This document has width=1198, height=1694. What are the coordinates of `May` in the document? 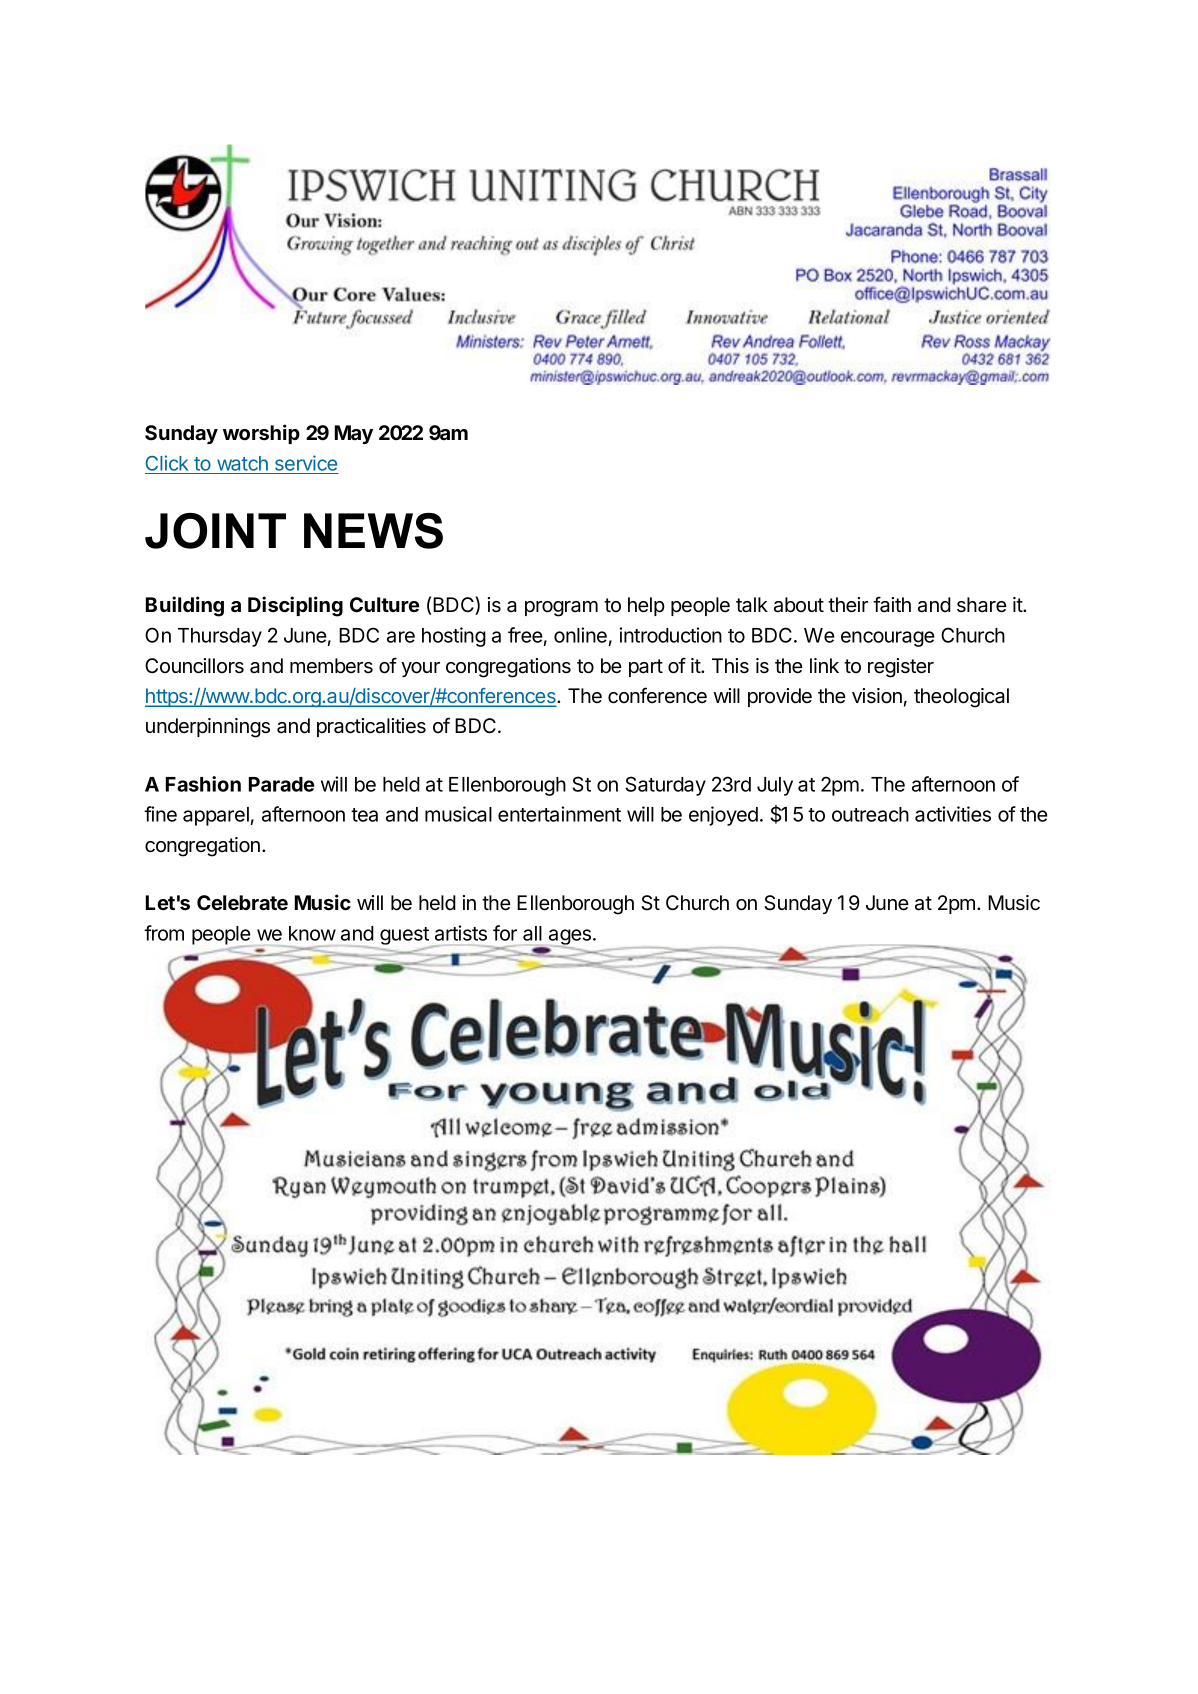 It's located at (354, 434).
